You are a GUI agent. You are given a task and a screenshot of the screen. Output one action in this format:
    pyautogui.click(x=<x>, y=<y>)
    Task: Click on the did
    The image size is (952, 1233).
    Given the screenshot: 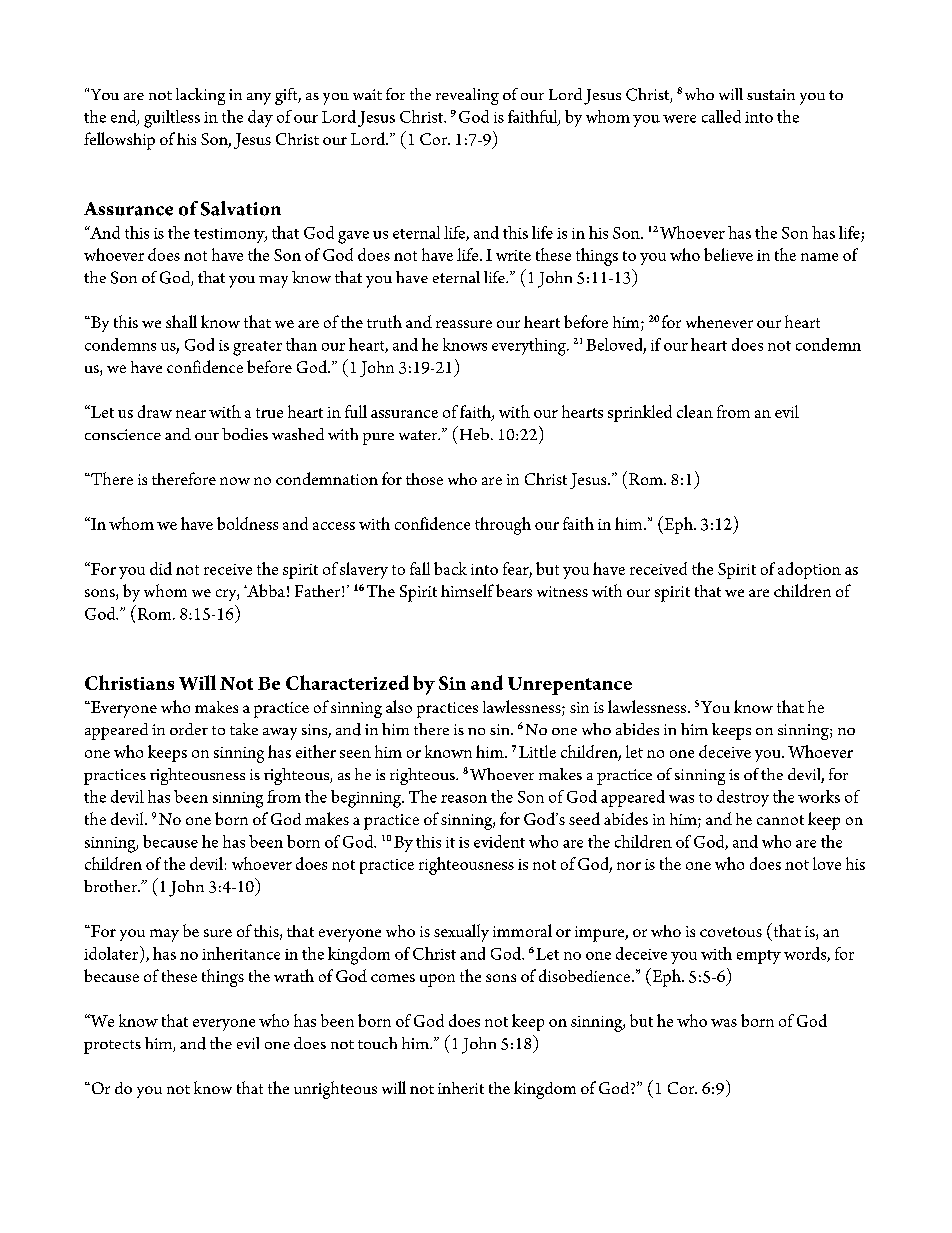 What is the action you would take?
    pyautogui.click(x=161, y=568)
